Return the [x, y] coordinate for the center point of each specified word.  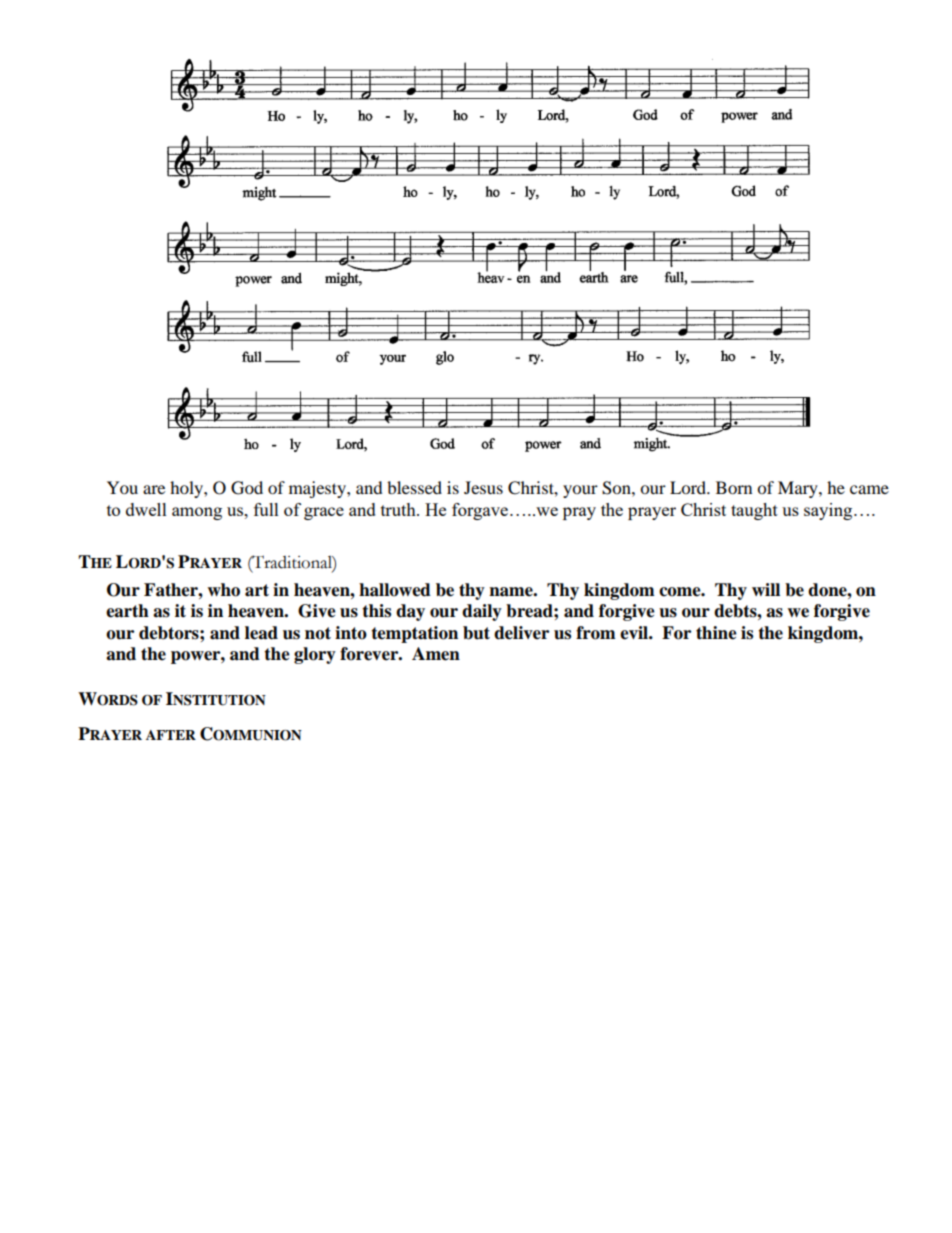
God [247, 488]
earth [127, 611]
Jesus [483, 487]
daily [482, 612]
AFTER [171, 735]
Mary [799, 489]
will [766, 589]
